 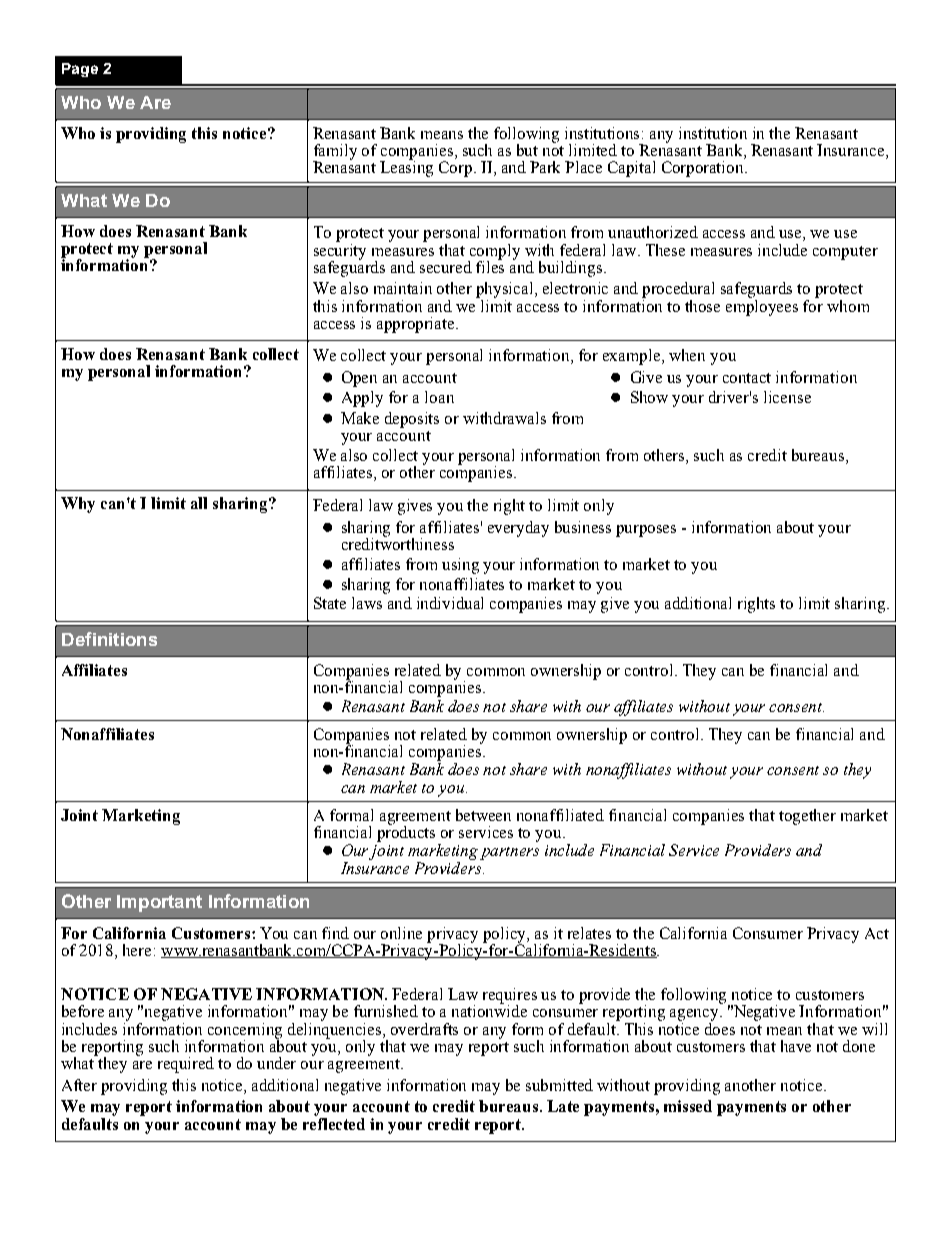 I want to click on Open, so click(x=359, y=379).
